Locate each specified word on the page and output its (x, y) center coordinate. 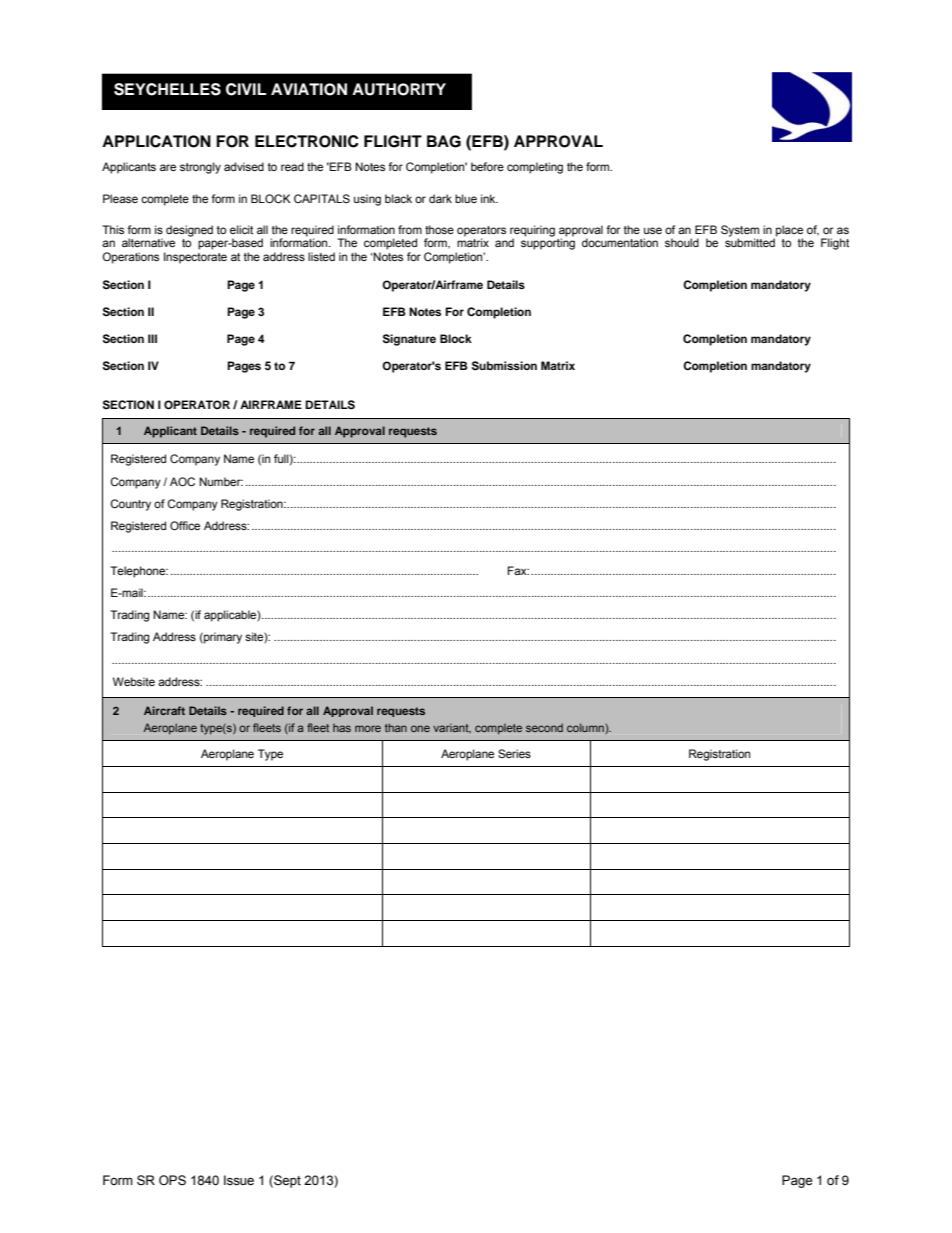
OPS (172, 1180)
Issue (239, 1180)
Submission (504, 366)
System (740, 231)
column (585, 727)
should (682, 242)
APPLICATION (156, 141)
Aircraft (164, 710)
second (544, 727)
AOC (182, 481)
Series (514, 753)
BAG (444, 141)
